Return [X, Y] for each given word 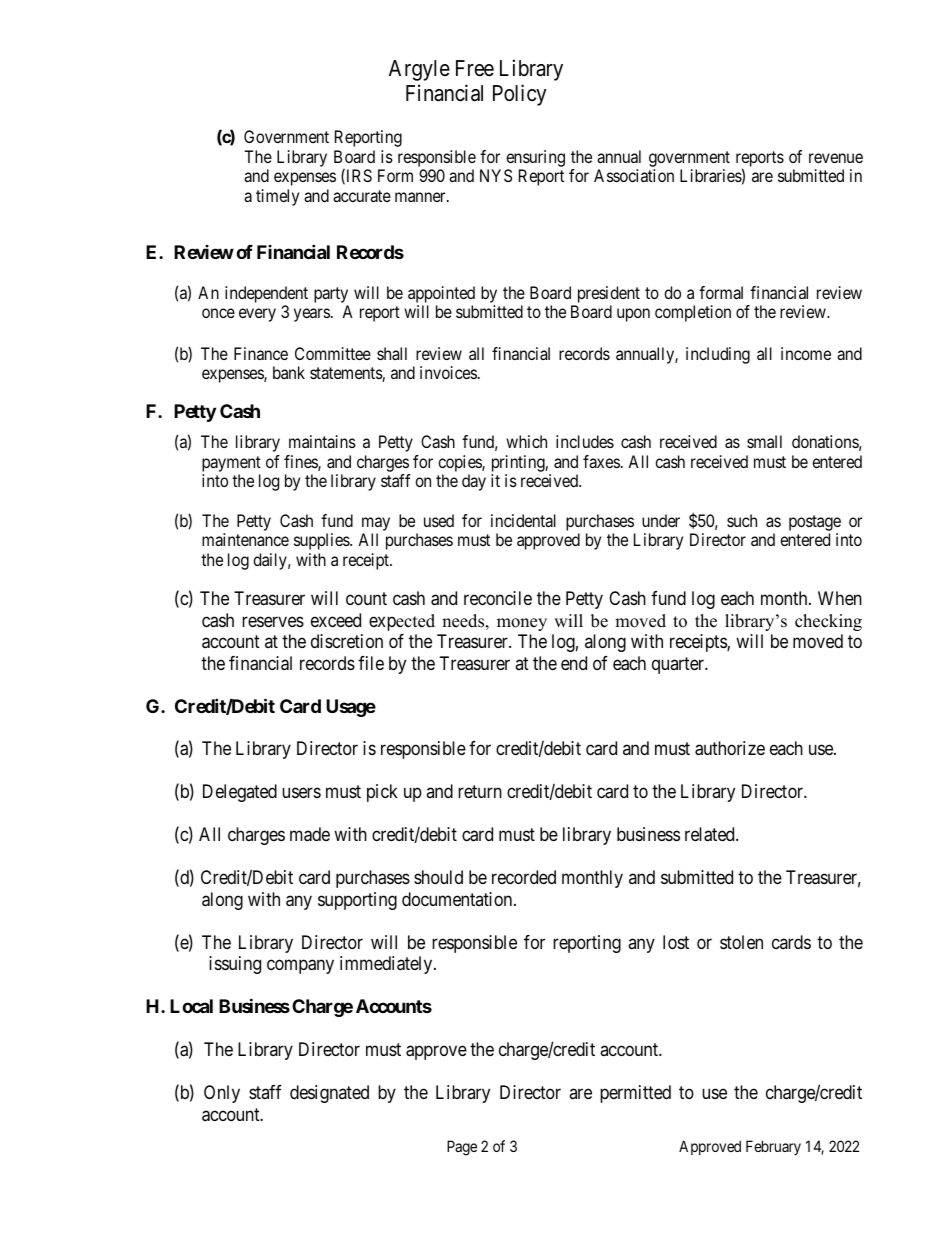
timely [277, 197]
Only [222, 1094]
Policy [520, 95]
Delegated [240, 793]
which [526, 441]
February [773, 1147]
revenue [836, 158]
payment [231, 464]
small [764, 441]
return [480, 792]
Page [462, 1148]
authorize [730, 748]
